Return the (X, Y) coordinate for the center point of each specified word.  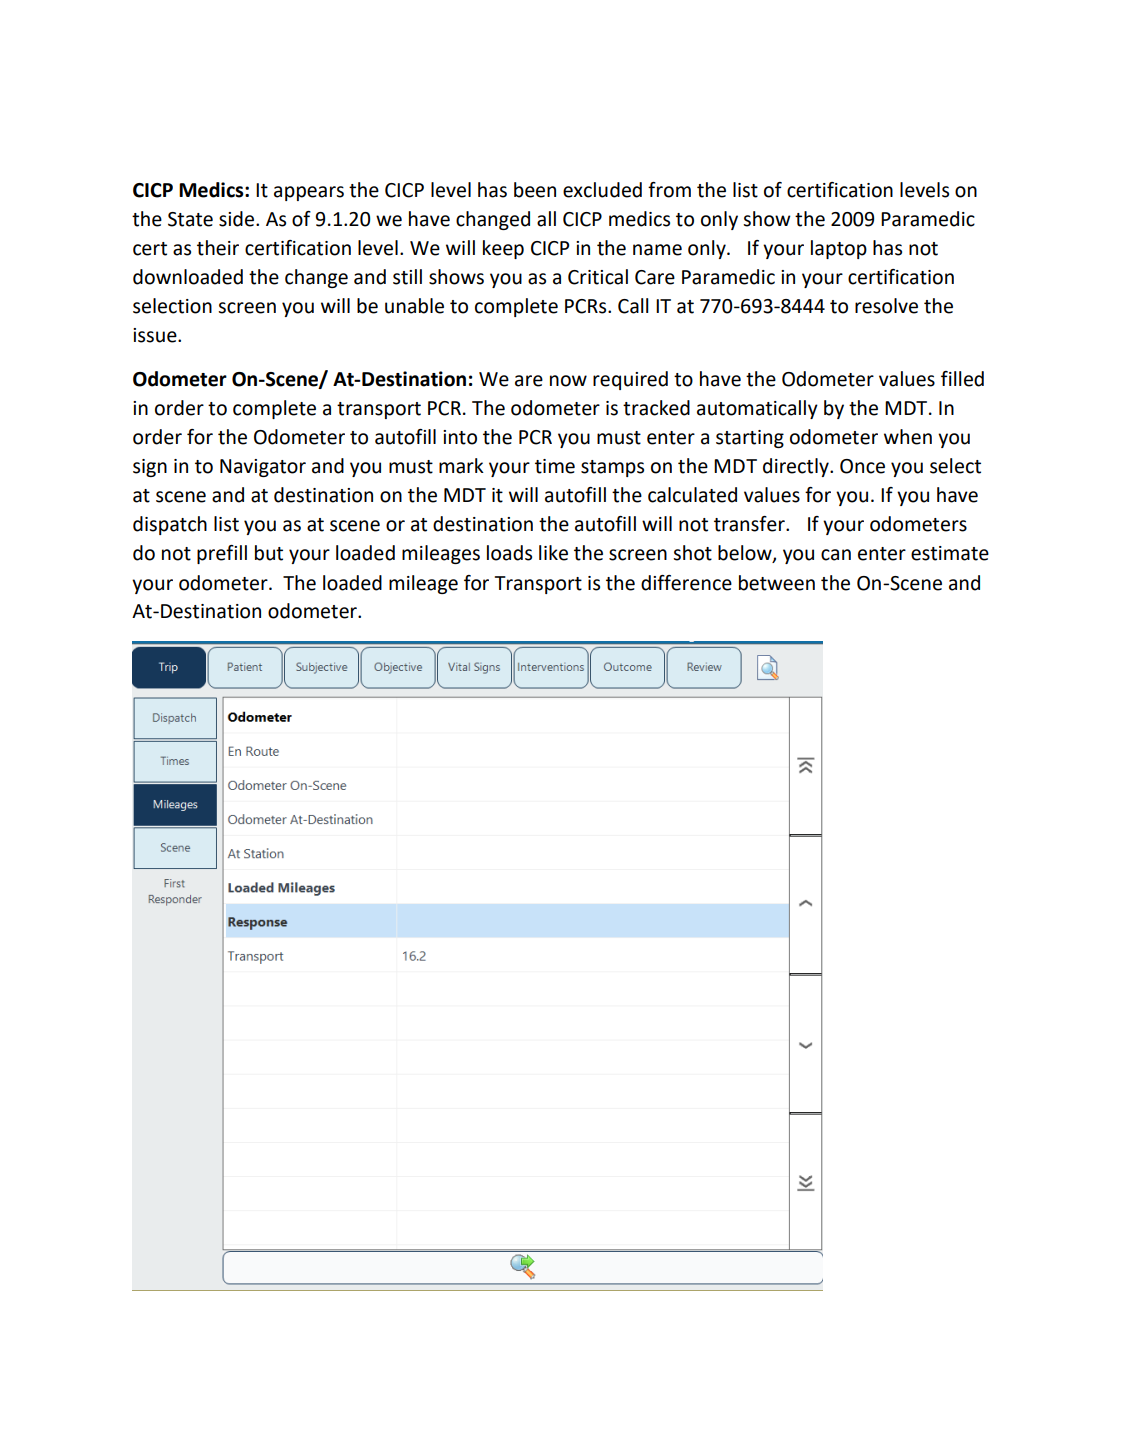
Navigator (263, 468)
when (908, 437)
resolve (886, 306)
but (269, 553)
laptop (839, 249)
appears (309, 193)
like (553, 553)
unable (414, 306)
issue (156, 335)
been (535, 190)
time (555, 466)
